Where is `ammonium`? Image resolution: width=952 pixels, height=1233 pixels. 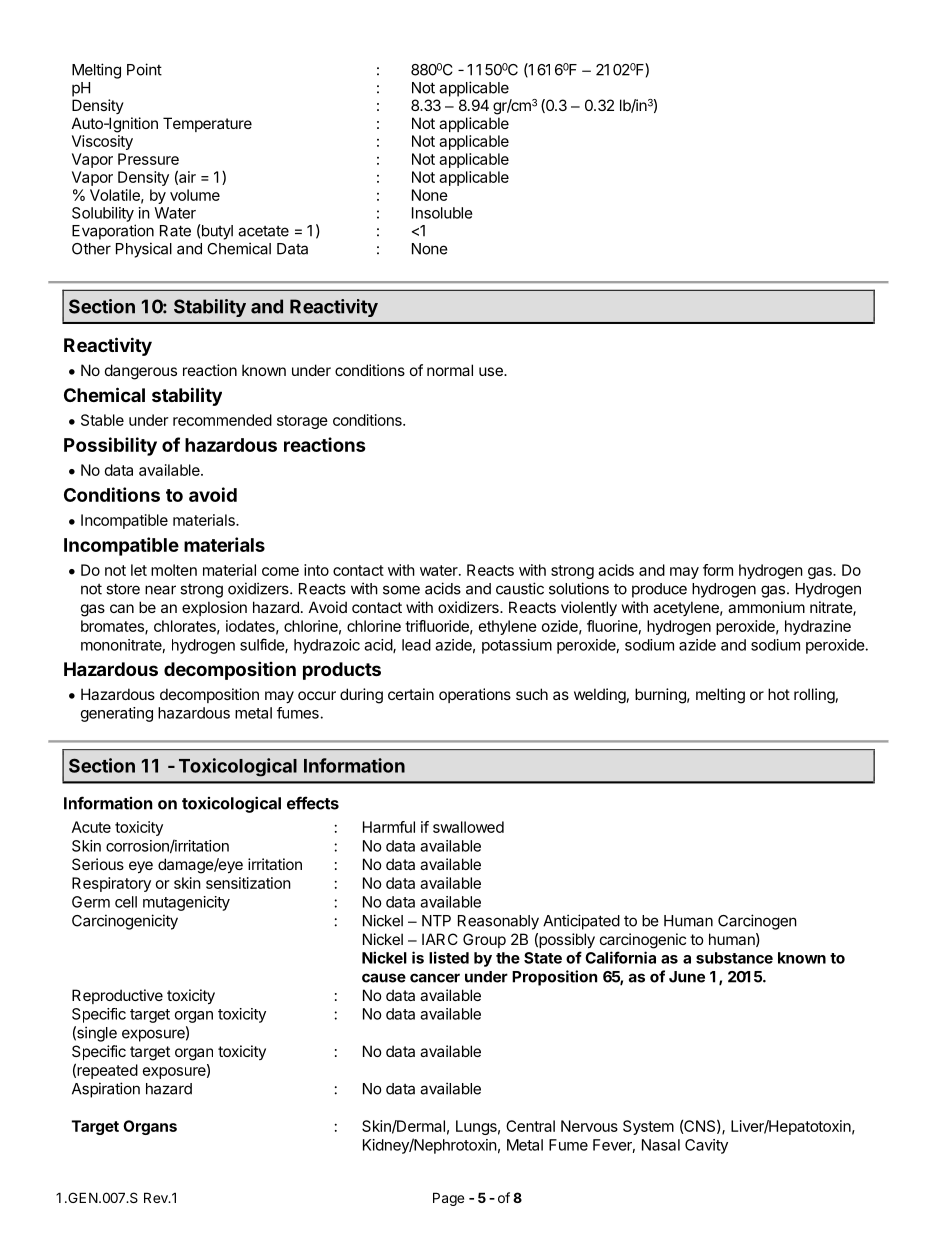 ammonium is located at coordinates (766, 607).
